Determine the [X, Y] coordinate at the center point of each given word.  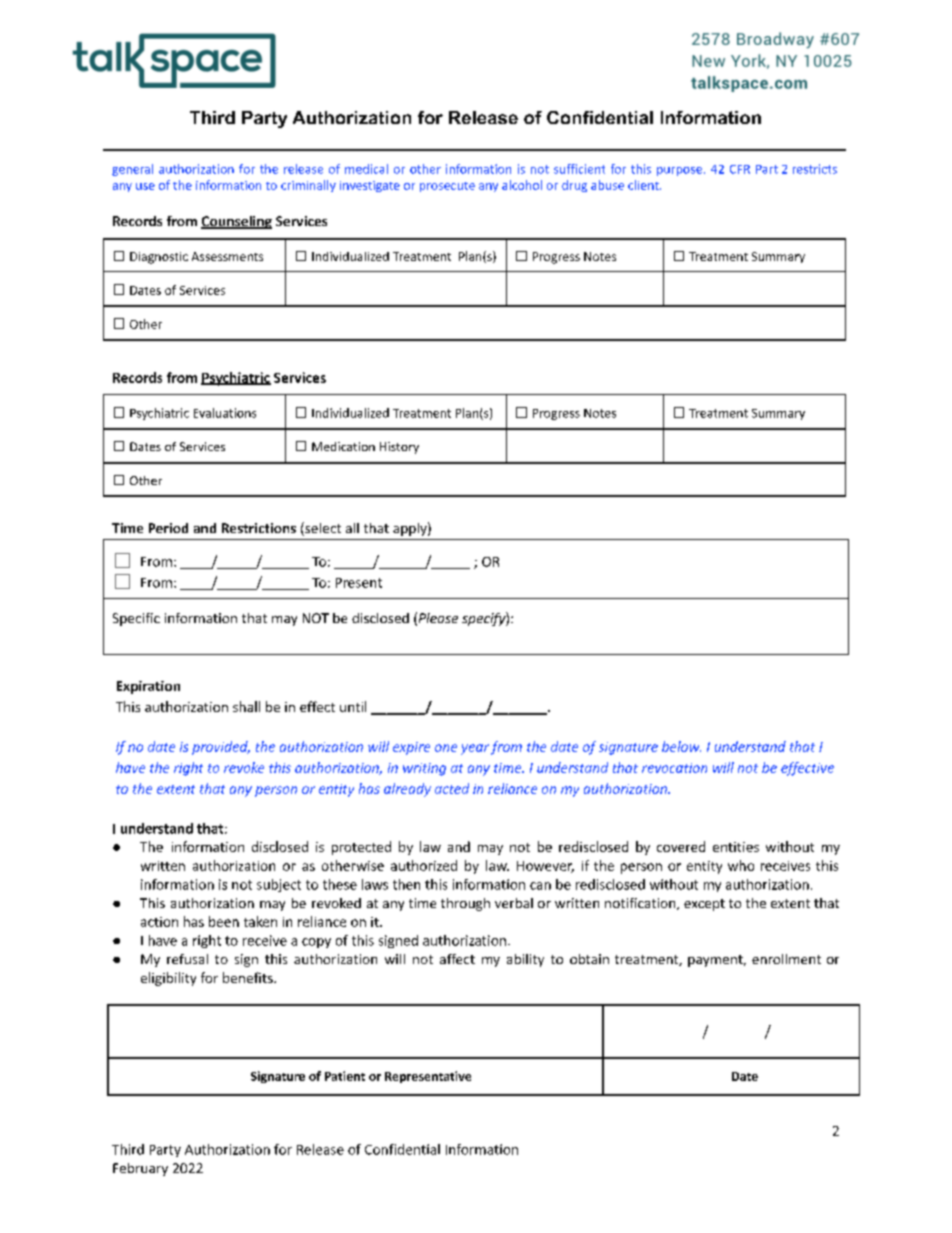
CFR [740, 169]
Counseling [236, 222]
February [140, 1169]
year [475, 749]
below [681, 746]
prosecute [447, 187]
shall [246, 706]
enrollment [786, 959]
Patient [345, 1076]
